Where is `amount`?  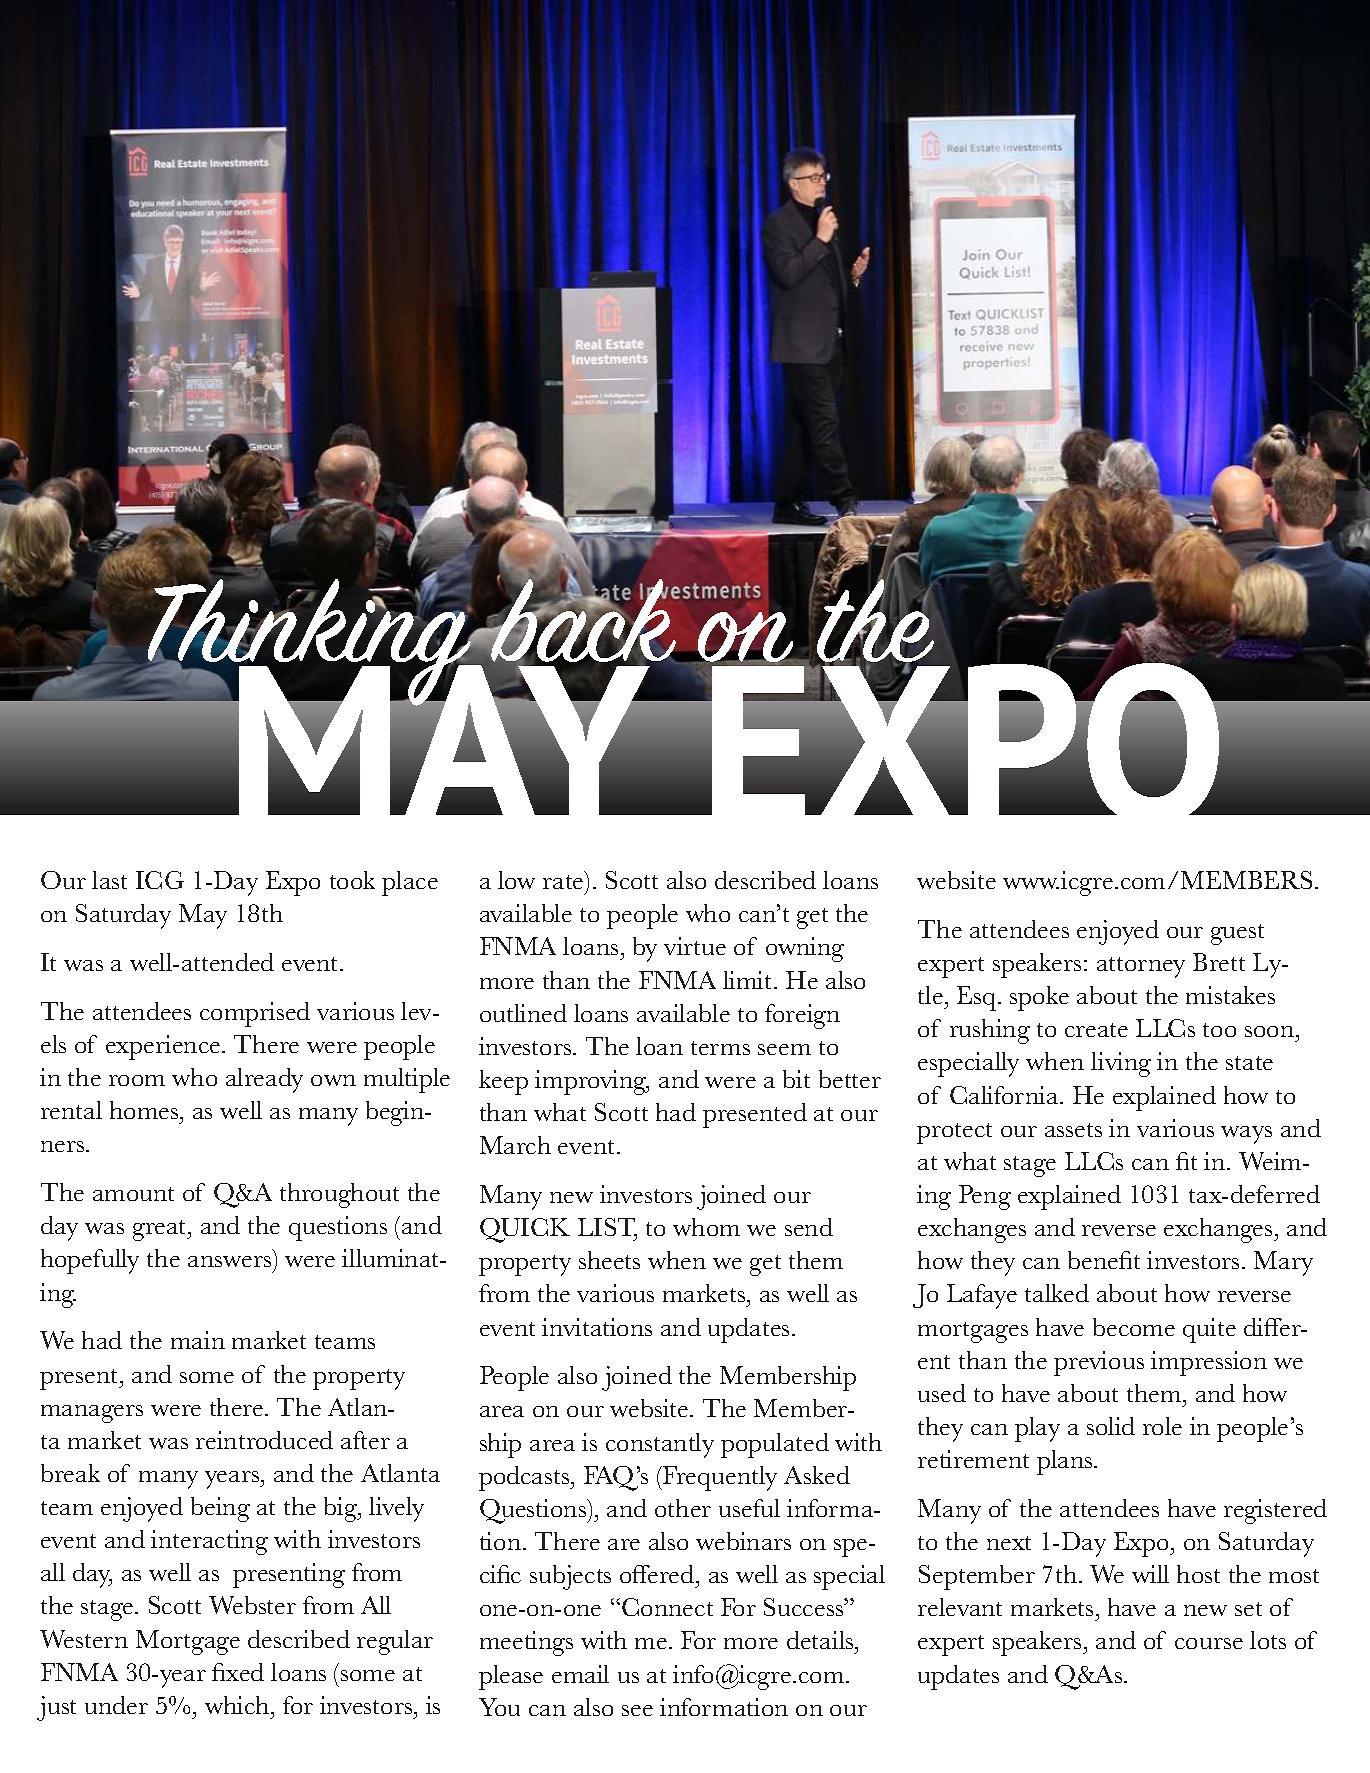
amount is located at coordinates (133, 1194).
